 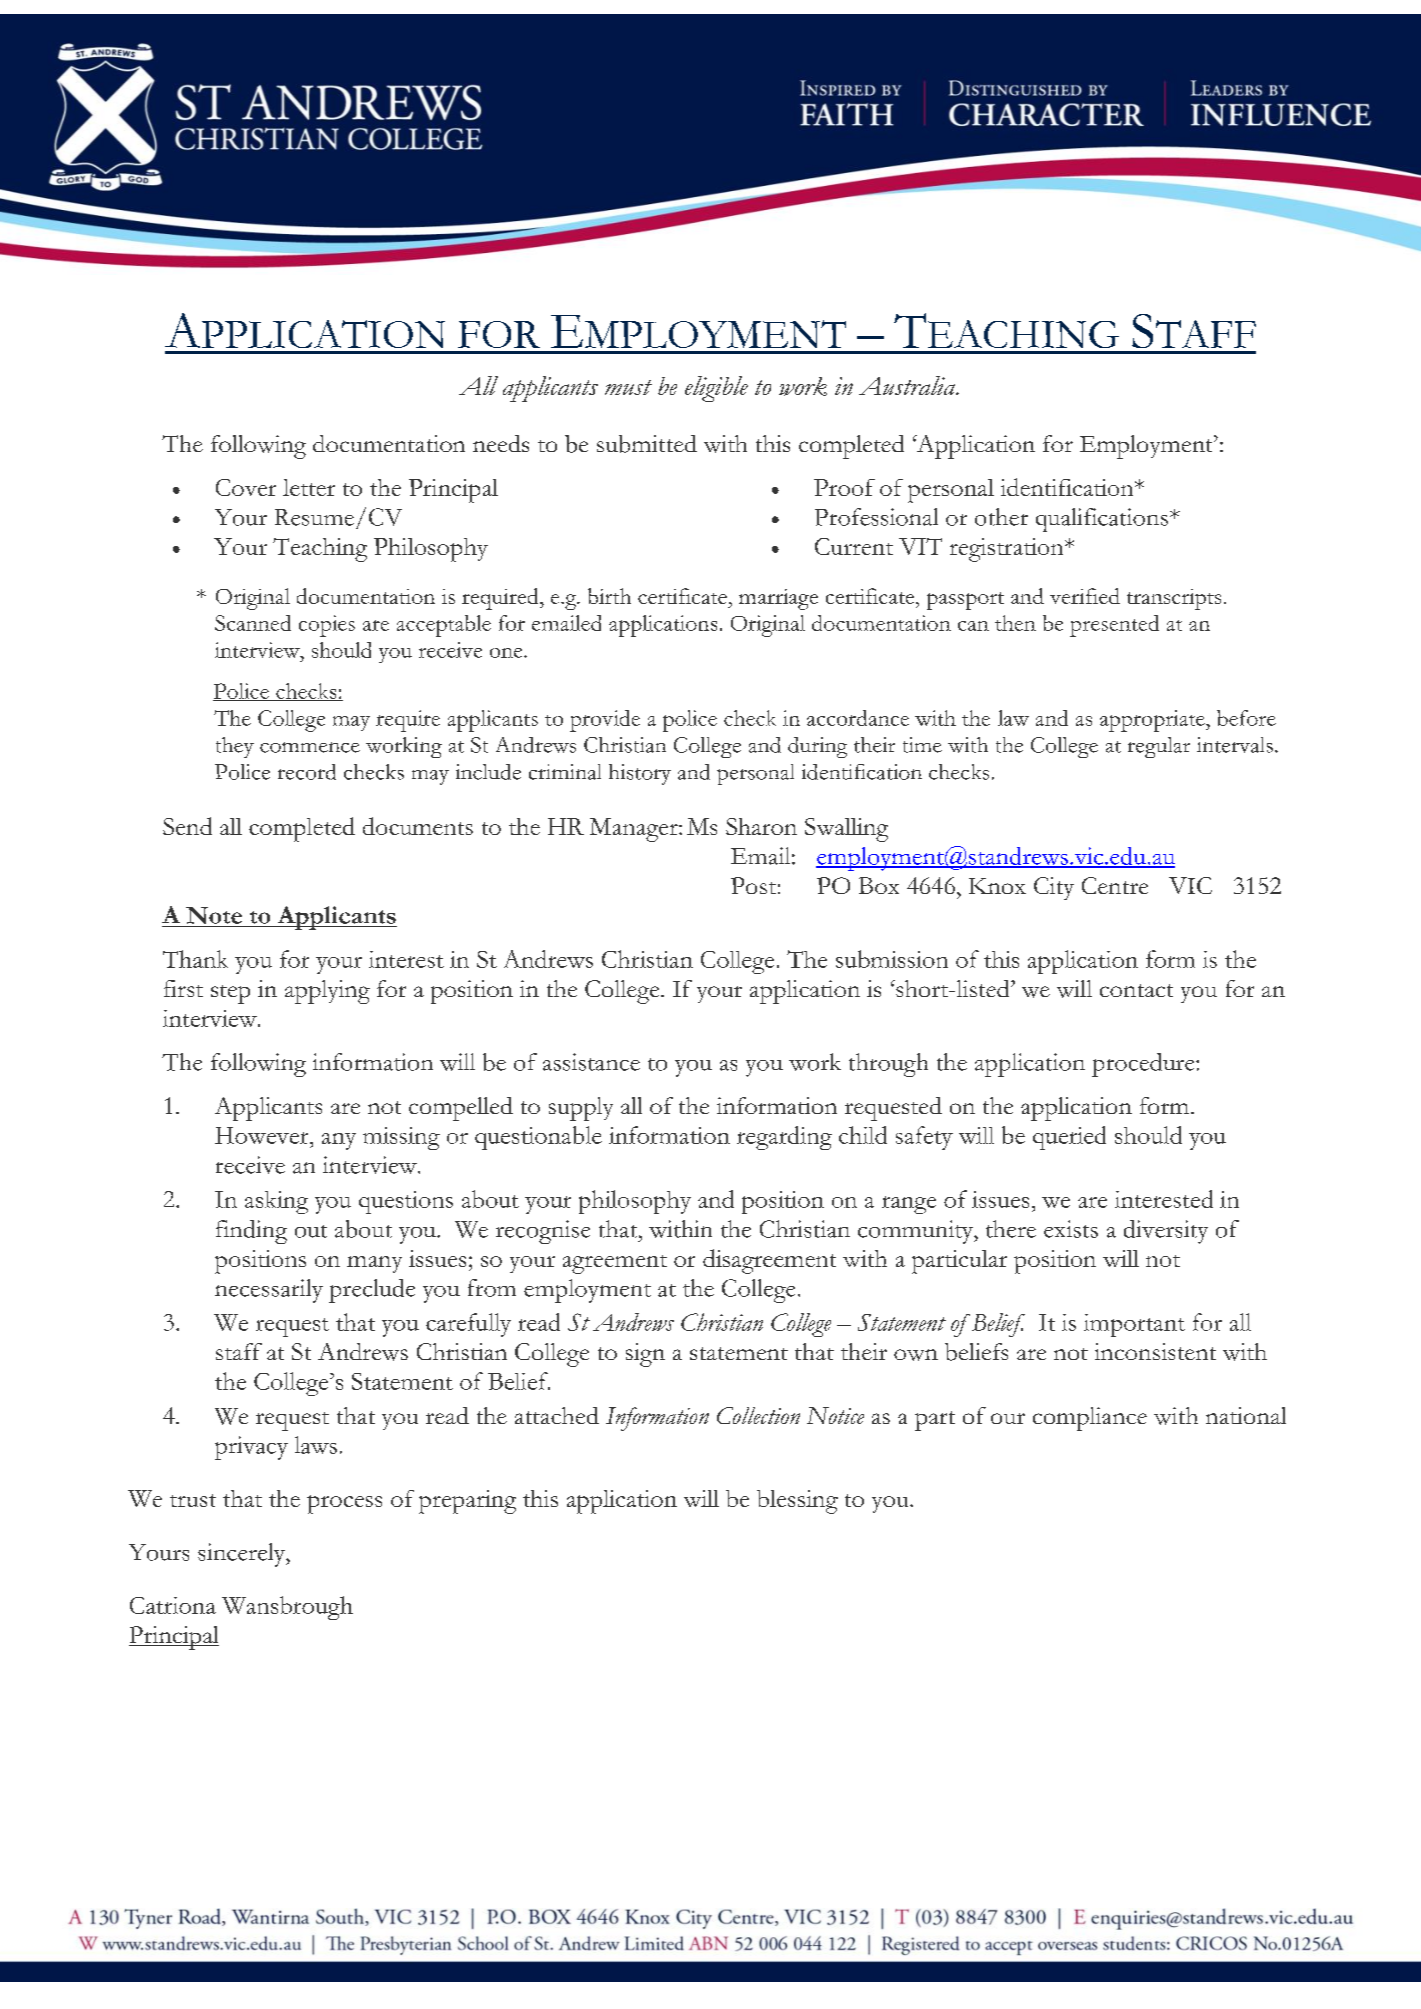 I want to click on history, so click(x=640, y=774).
